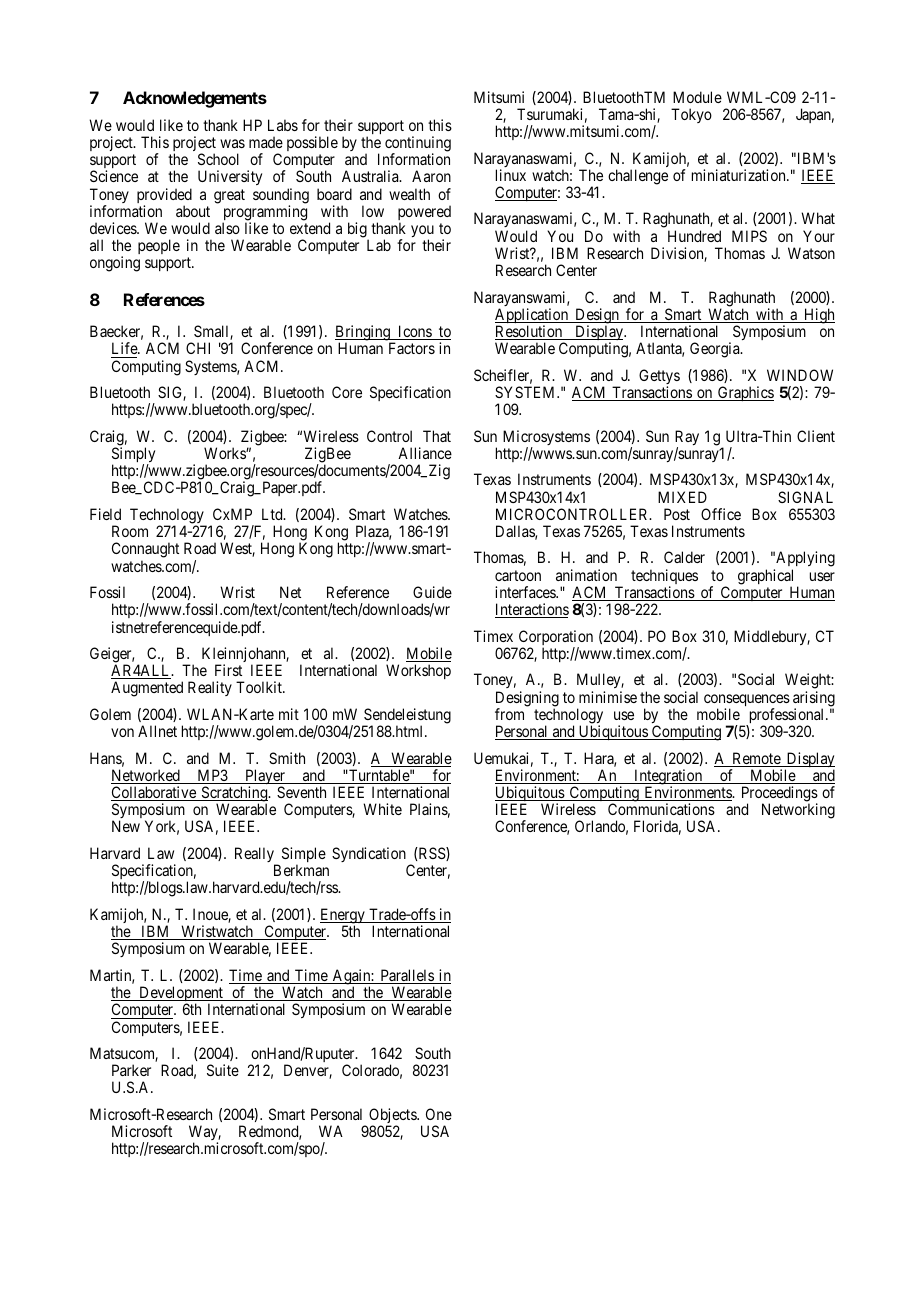 Image resolution: width=924 pixels, height=1308 pixels. What do you see at coordinates (223, 1070) in the image?
I see `Suite` at bounding box center [223, 1070].
